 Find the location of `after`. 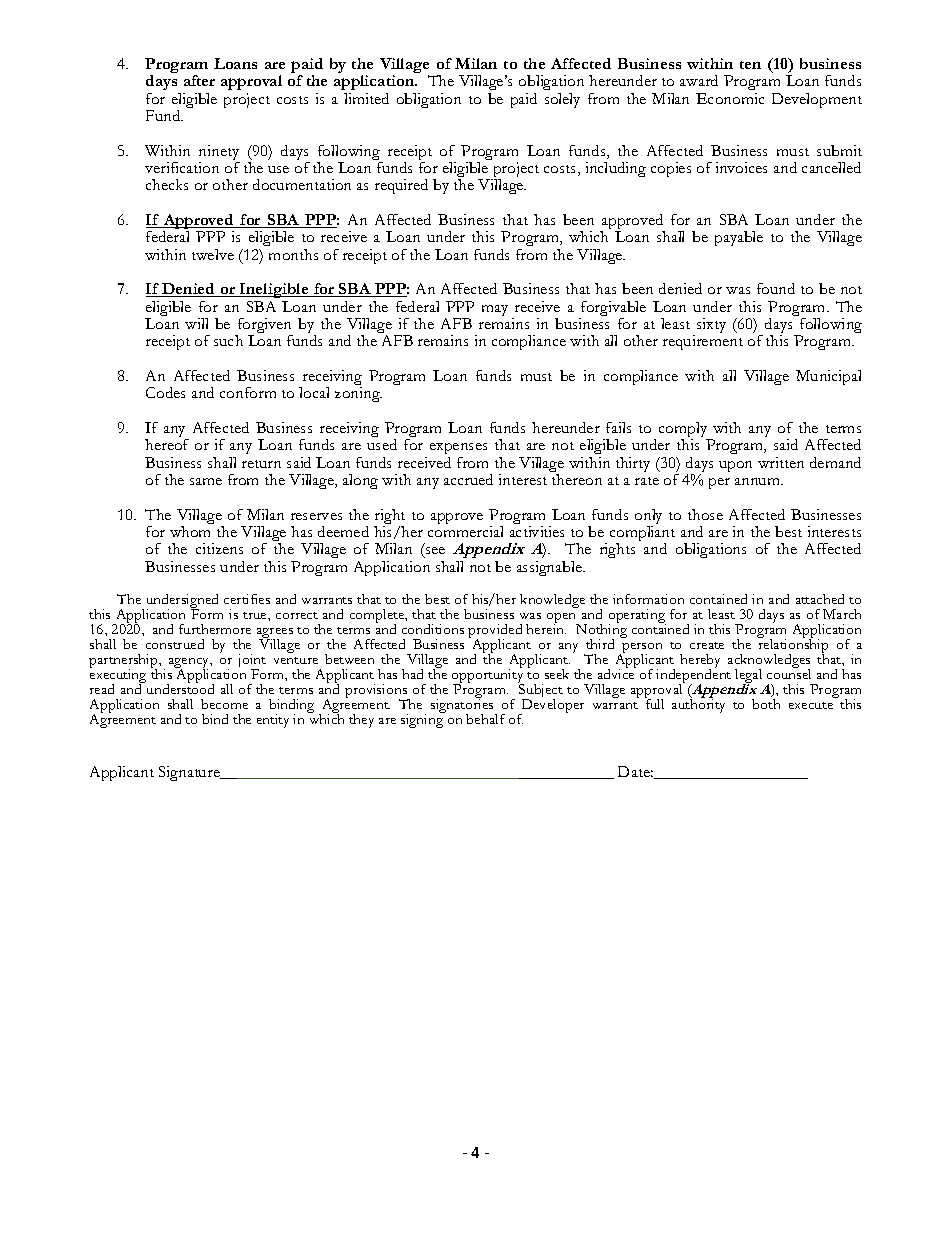

after is located at coordinates (199, 80).
